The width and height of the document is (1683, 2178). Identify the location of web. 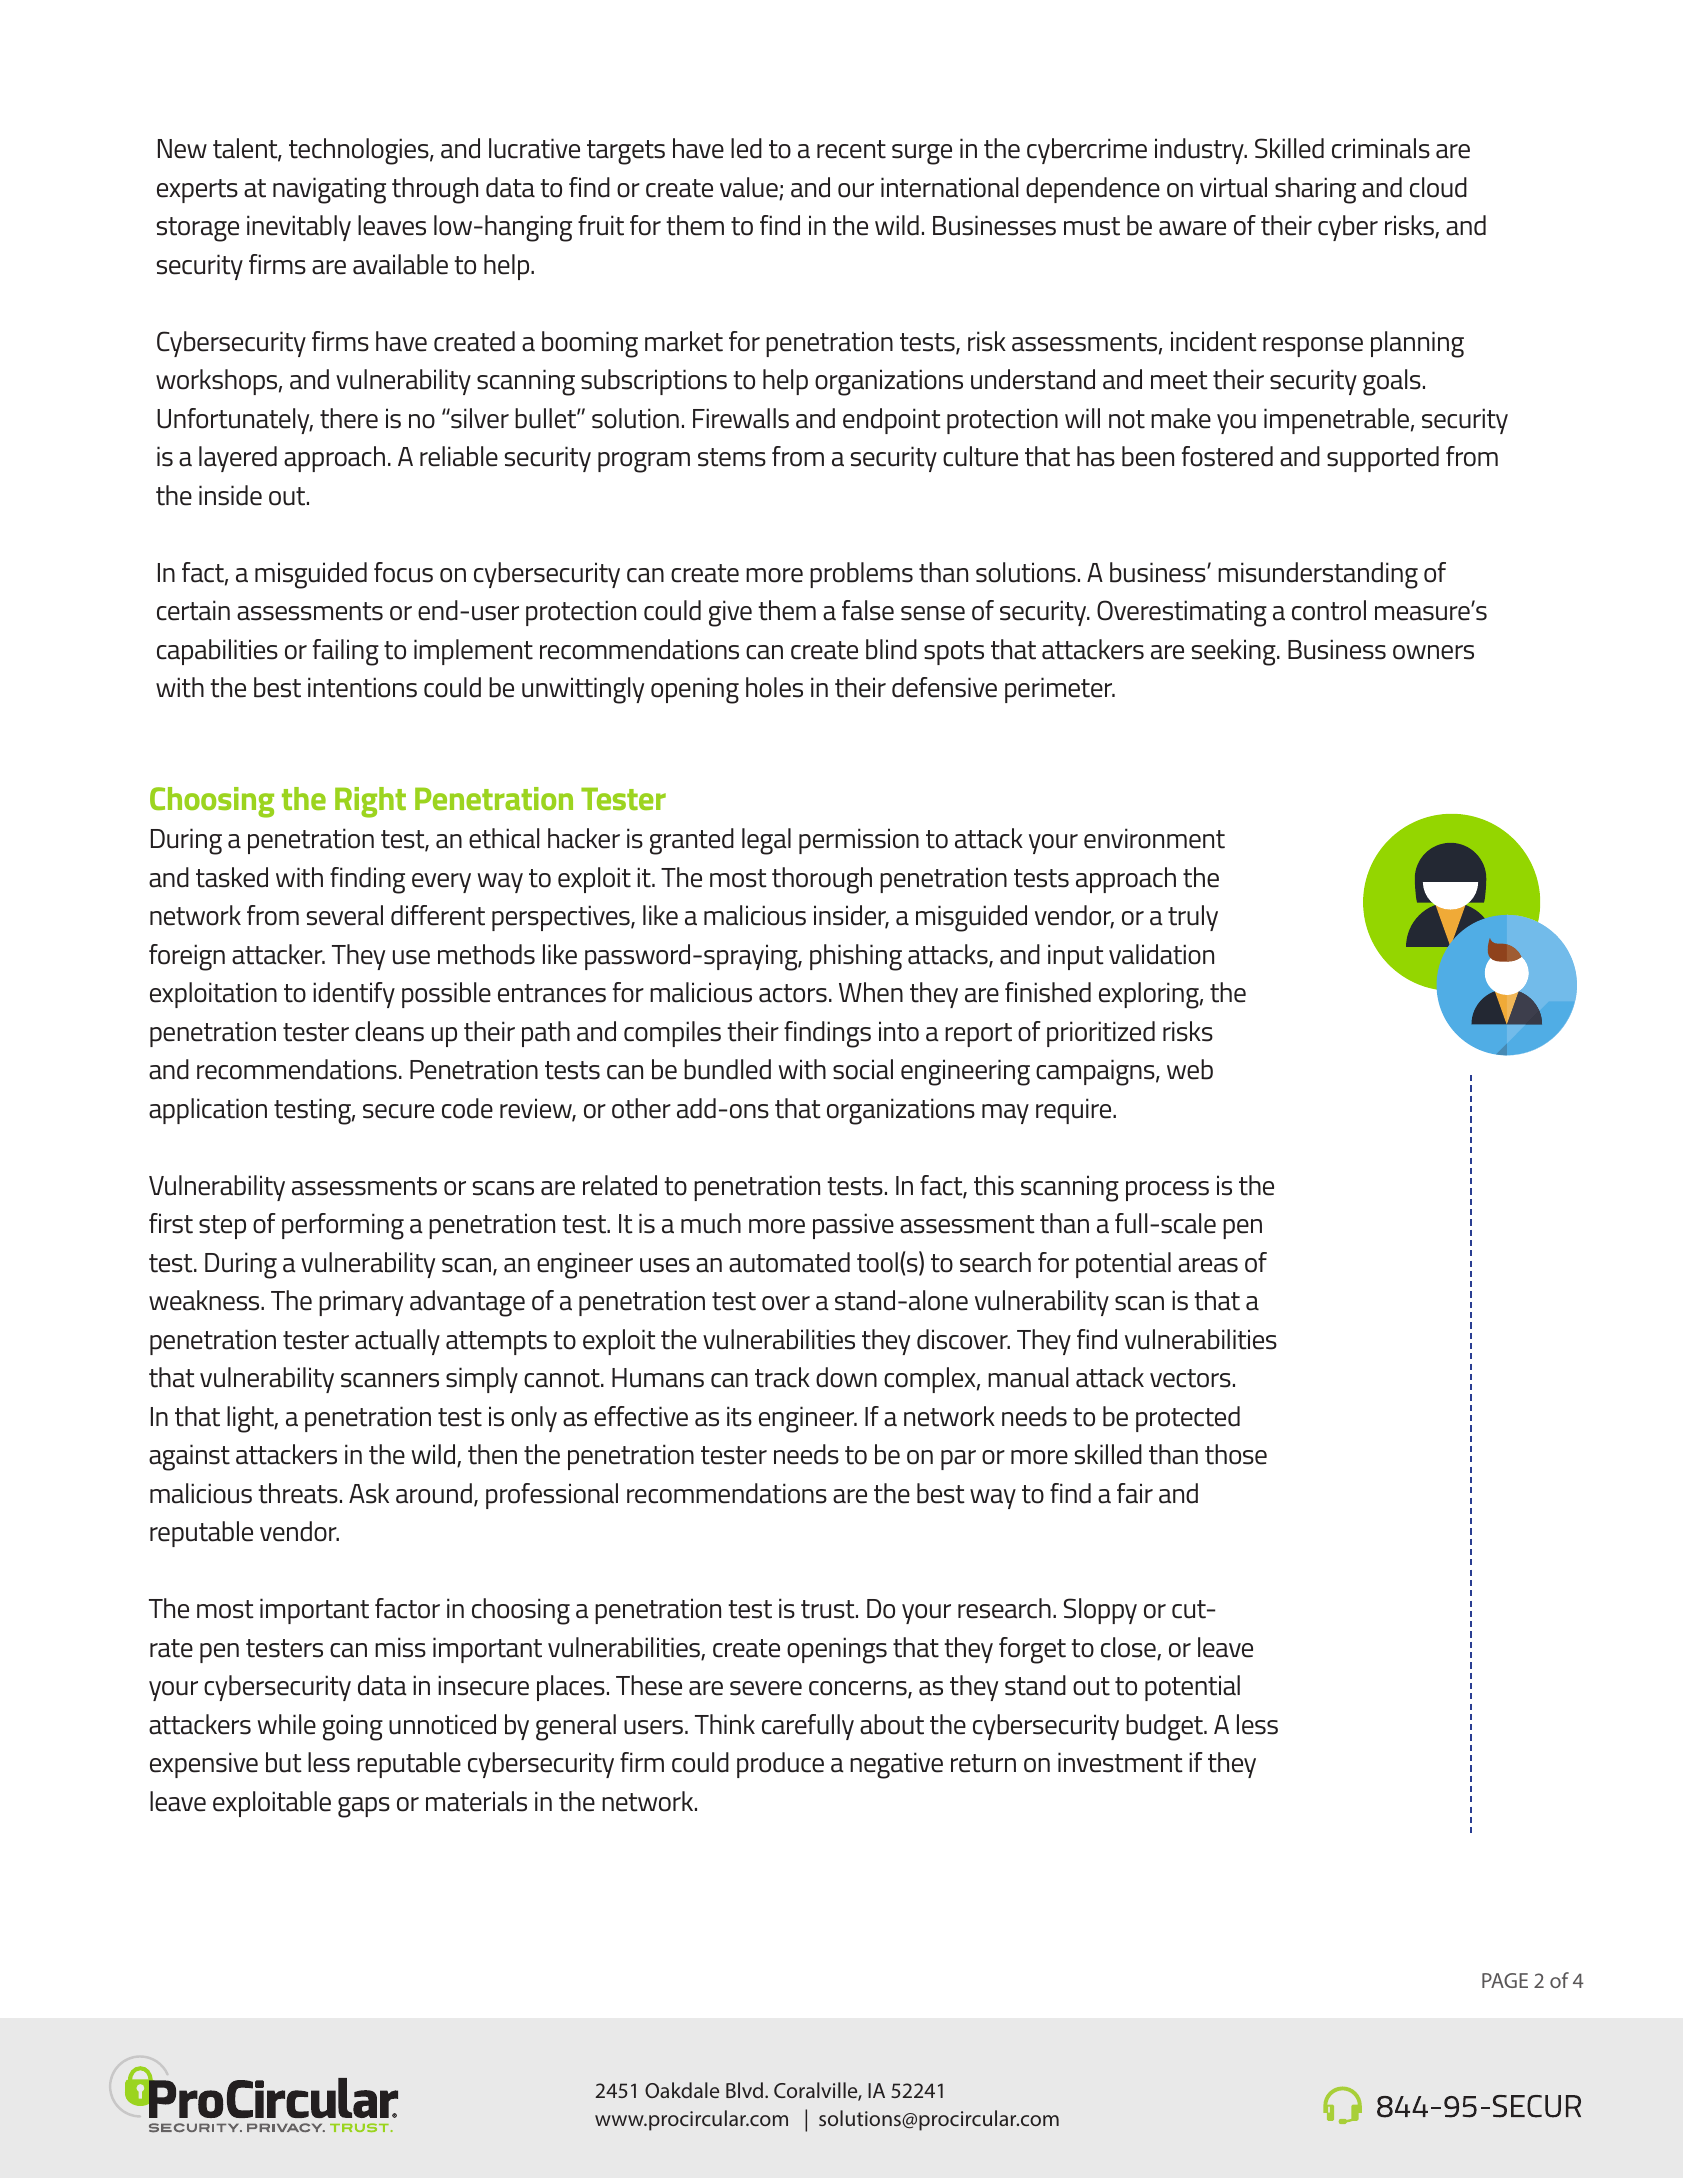
(1190, 1069).
